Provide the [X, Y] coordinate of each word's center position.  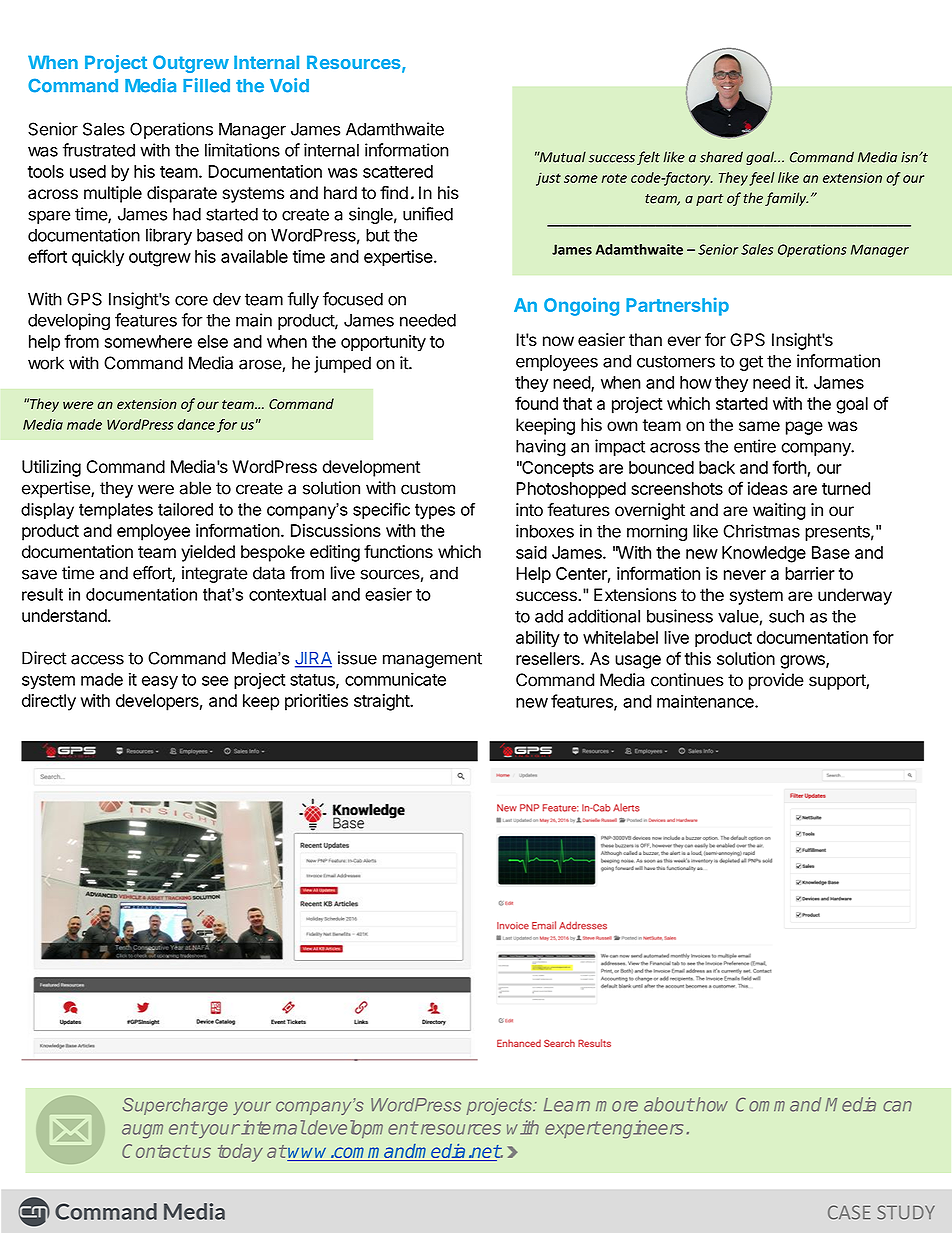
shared [721, 157]
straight [382, 702]
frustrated [99, 150]
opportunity [383, 343]
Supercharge [175, 1106]
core [191, 300]
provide [776, 681]
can [897, 1106]
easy [160, 682]
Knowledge [764, 554]
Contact [156, 1151]
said [531, 552]
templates [116, 511]
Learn [567, 1105]
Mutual [561, 157]
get [751, 363]
